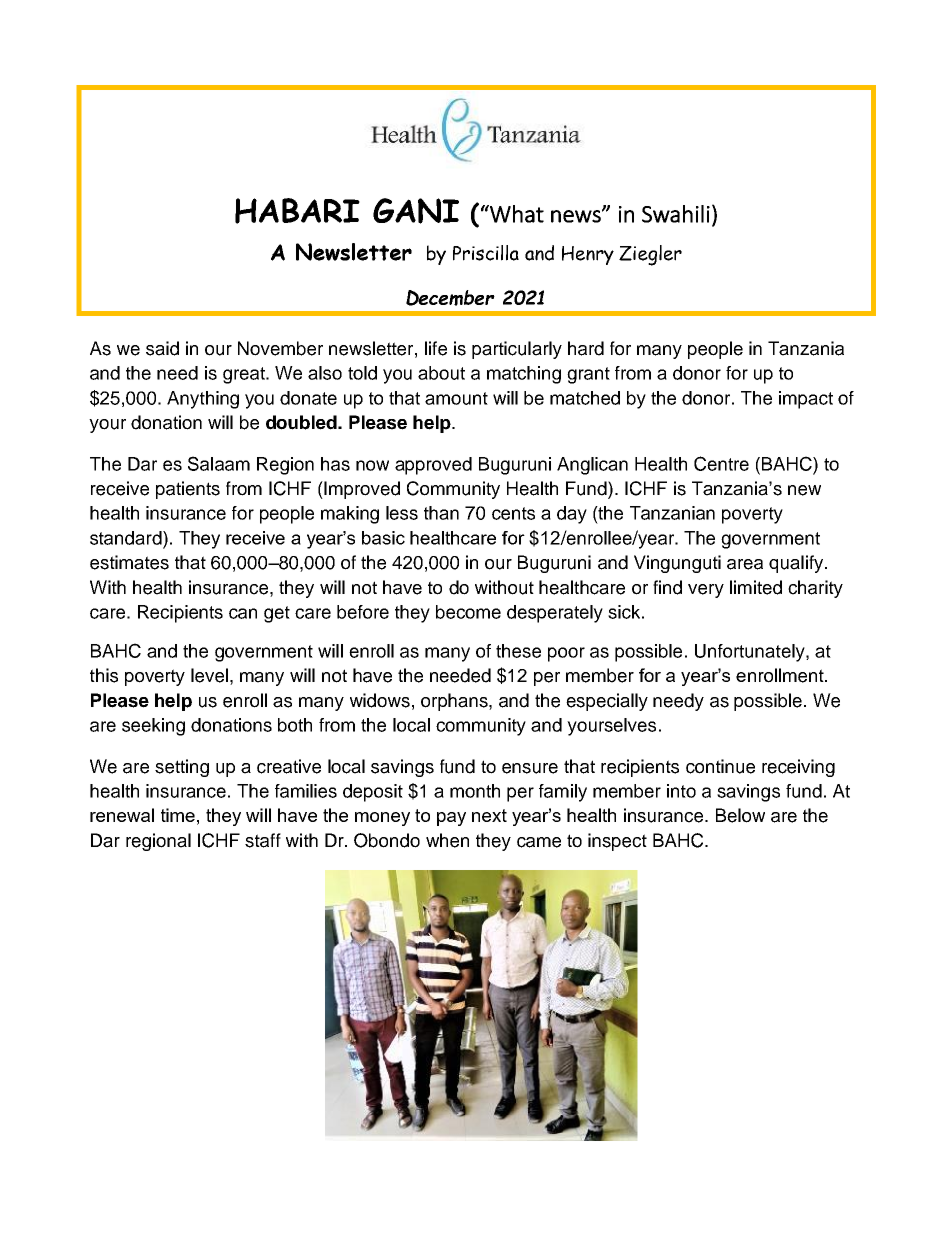  I want to click on Anything, so click(203, 400).
